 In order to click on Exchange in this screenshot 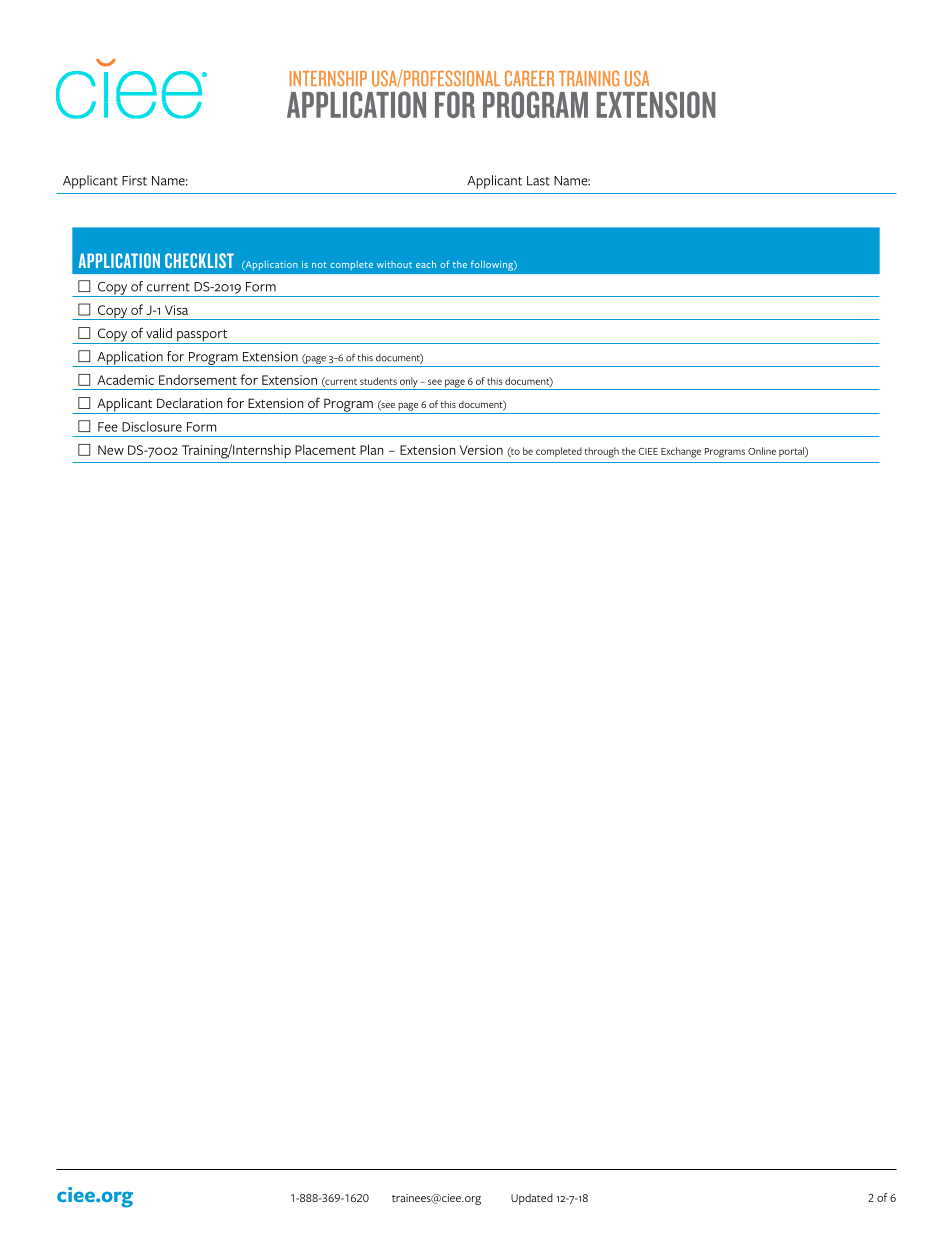, I will do `click(681, 452)`.
